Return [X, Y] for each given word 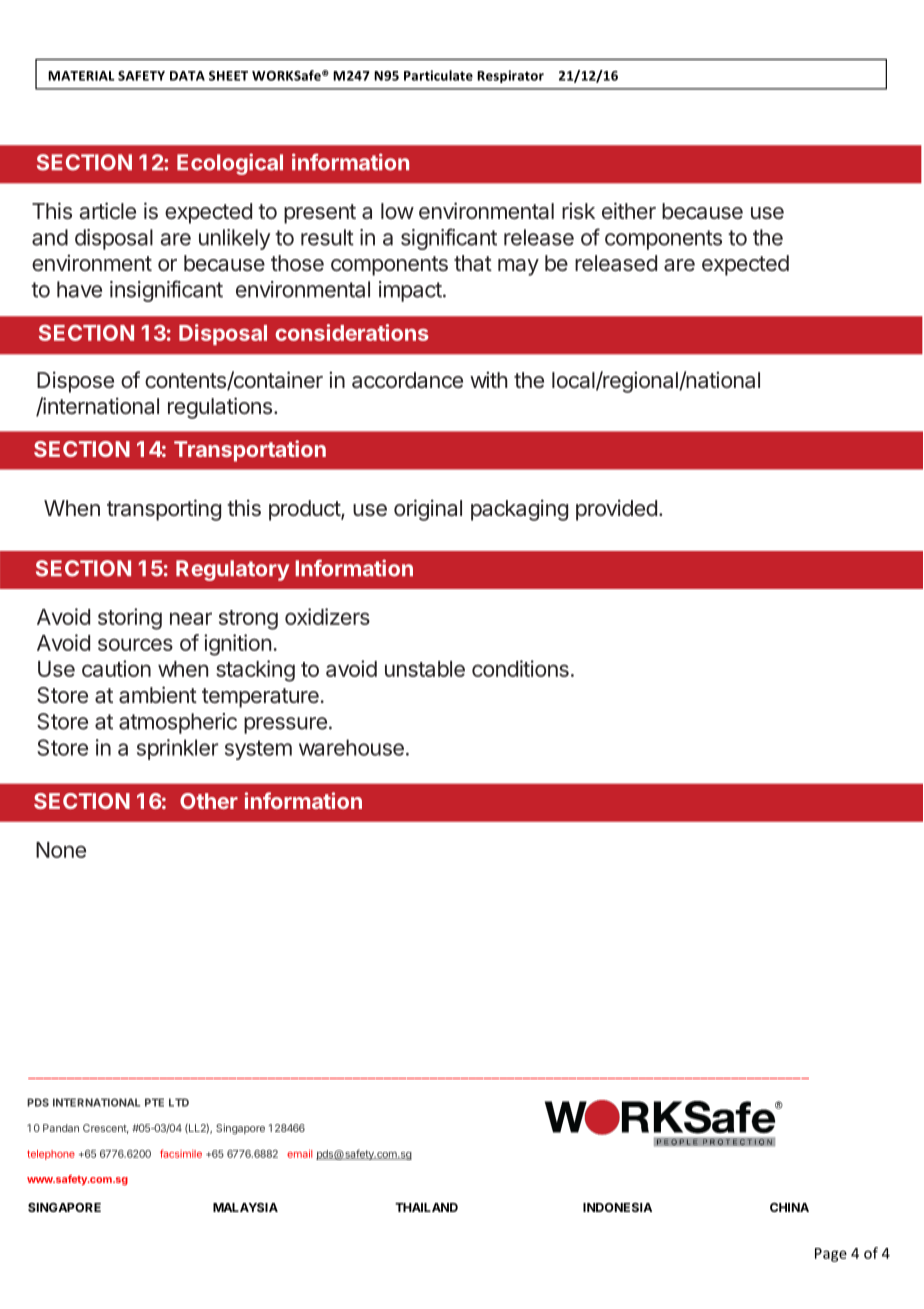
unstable [425, 669]
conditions [520, 668]
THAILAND [426, 1207]
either [629, 210]
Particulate [438, 75]
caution [116, 668]
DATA [187, 76]
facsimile [181, 1153]
